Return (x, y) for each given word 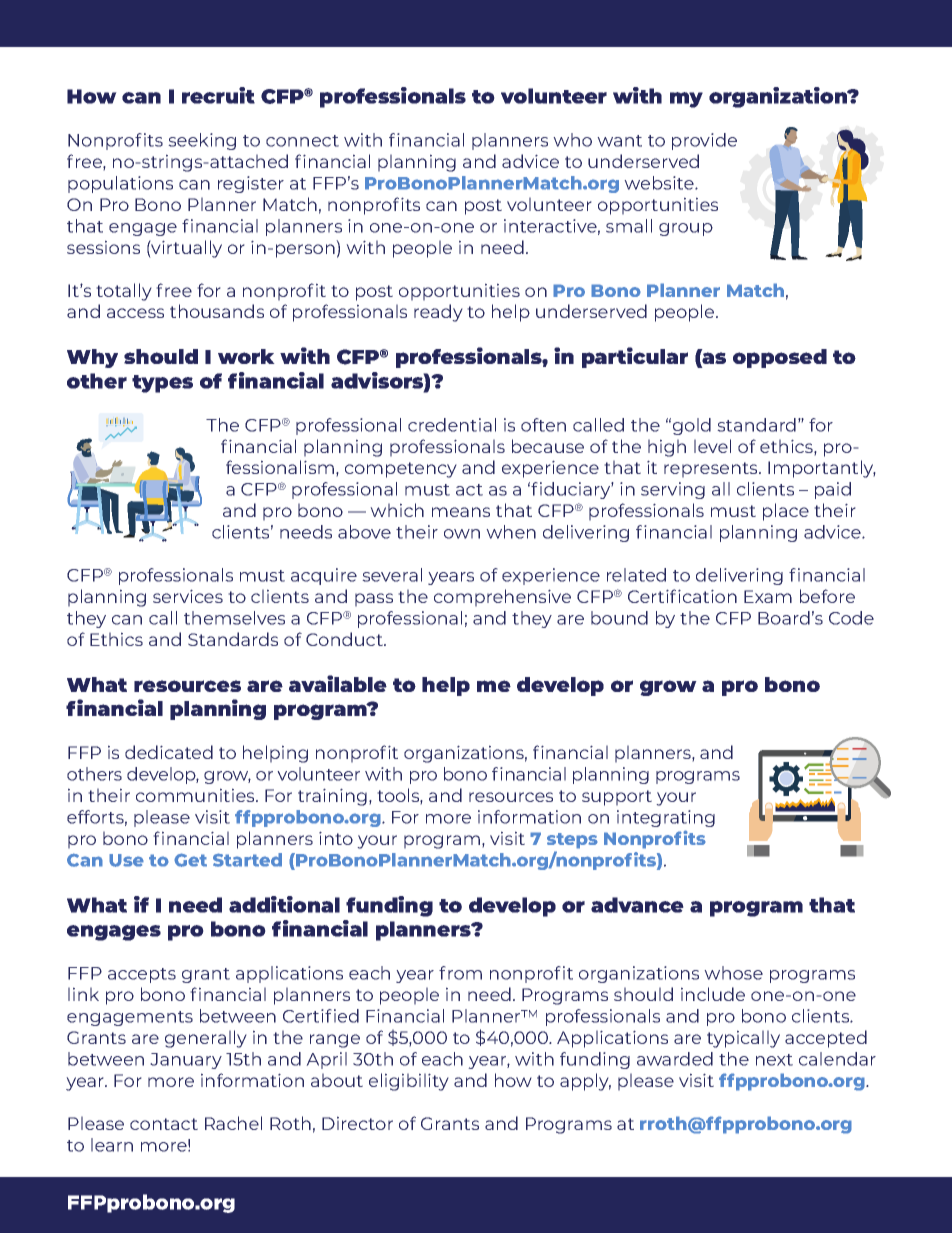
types (162, 384)
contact (164, 1124)
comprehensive (502, 598)
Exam (768, 596)
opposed (780, 358)
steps (572, 841)
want (619, 141)
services (188, 596)
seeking (202, 141)
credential (452, 425)
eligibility (409, 1082)
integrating (666, 818)
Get (190, 860)
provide (704, 141)
